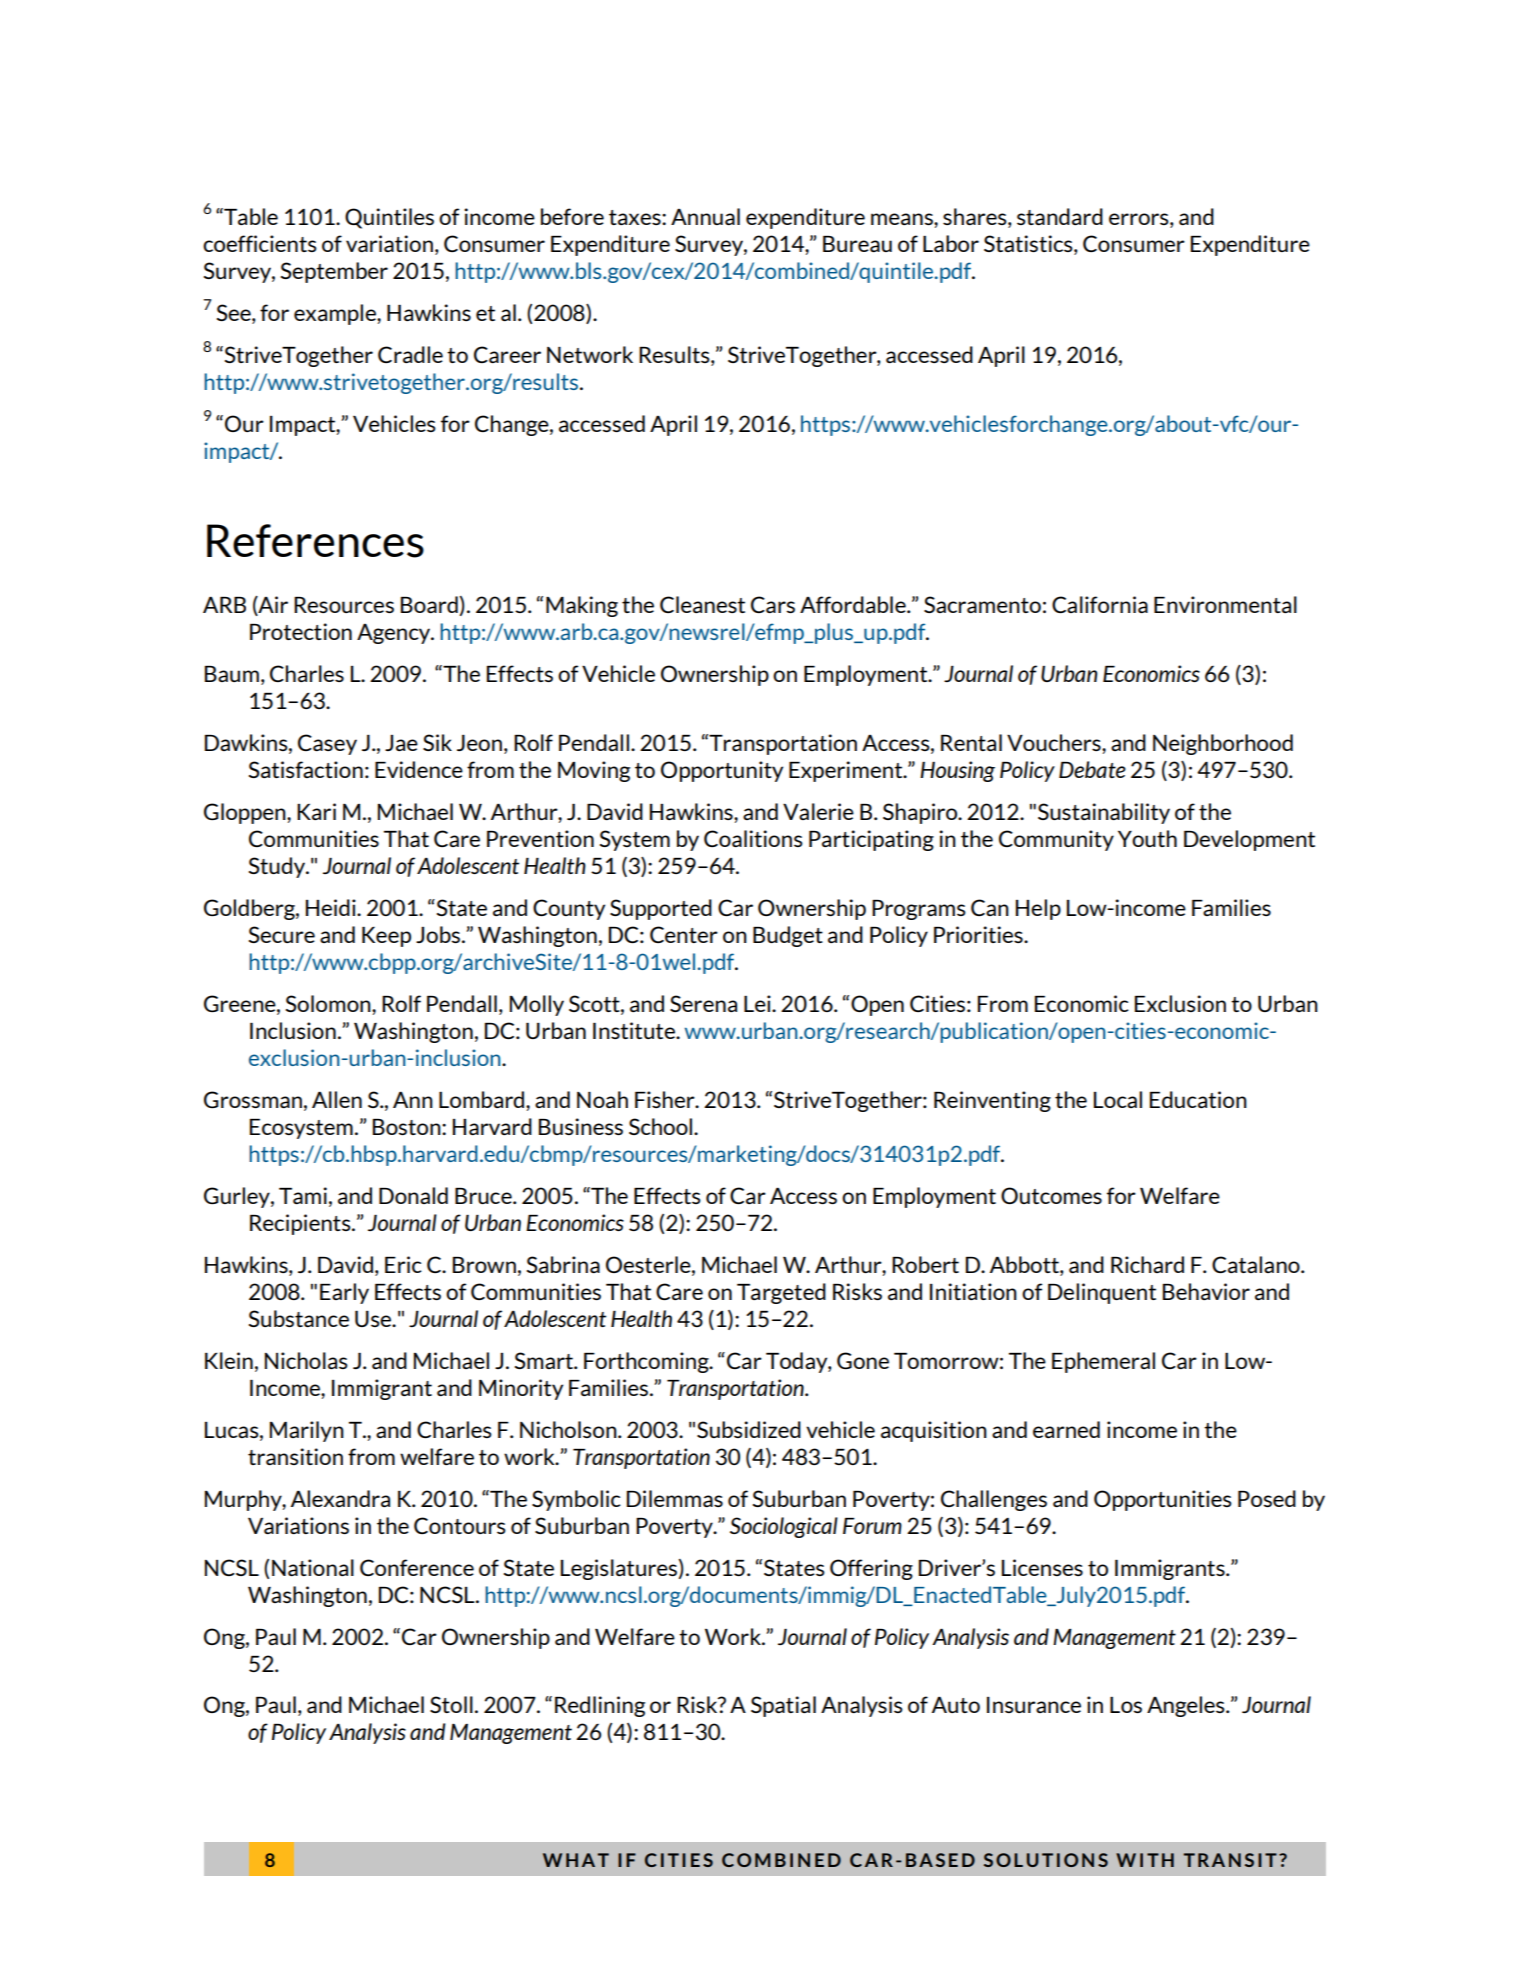 The image size is (1528, 1978). Describe the element at coordinates (1100, 604) in the page. I see `California` at that location.
